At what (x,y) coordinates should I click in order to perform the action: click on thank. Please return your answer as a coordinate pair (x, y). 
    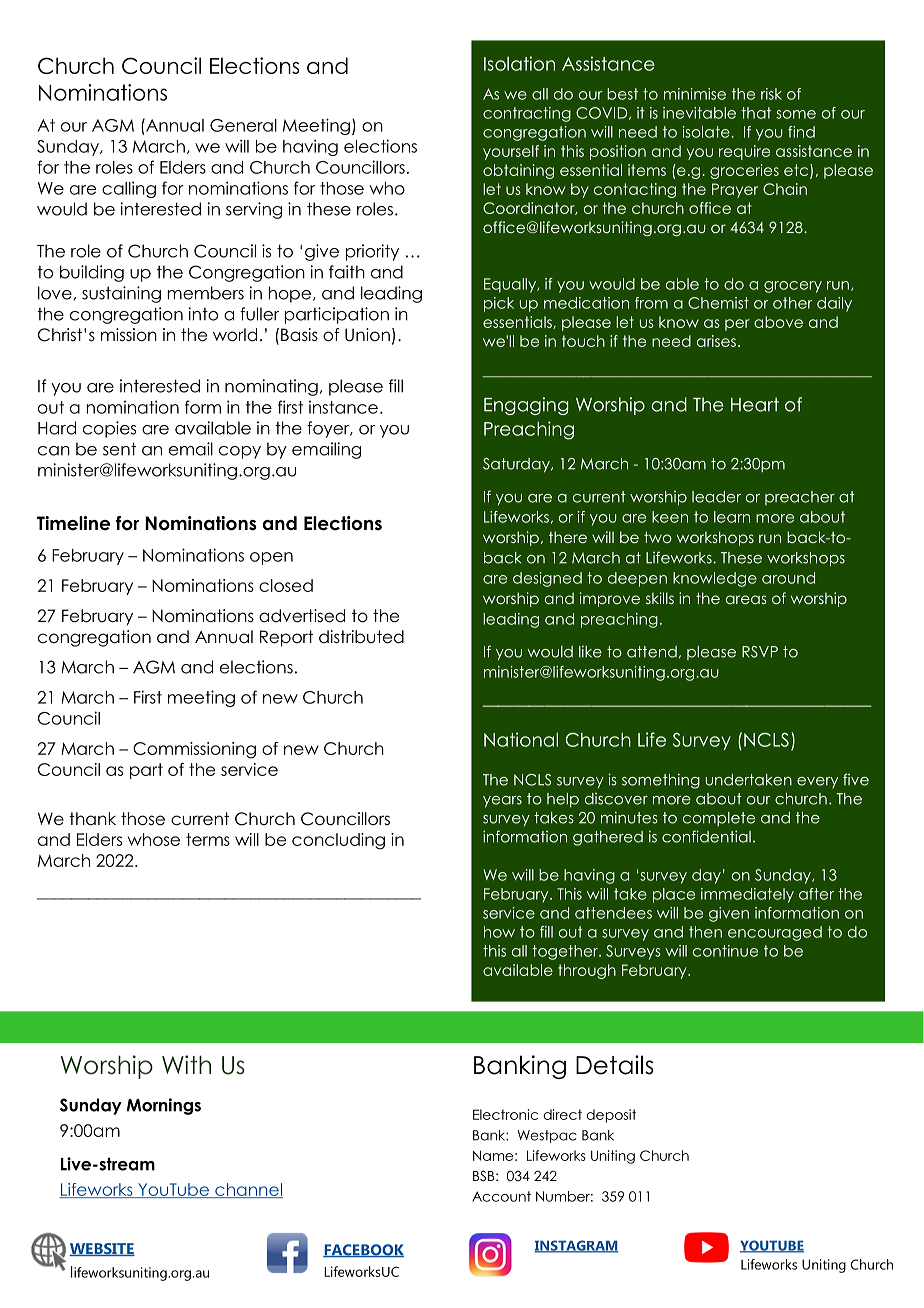
    Looking at the image, I should click on (92, 819).
